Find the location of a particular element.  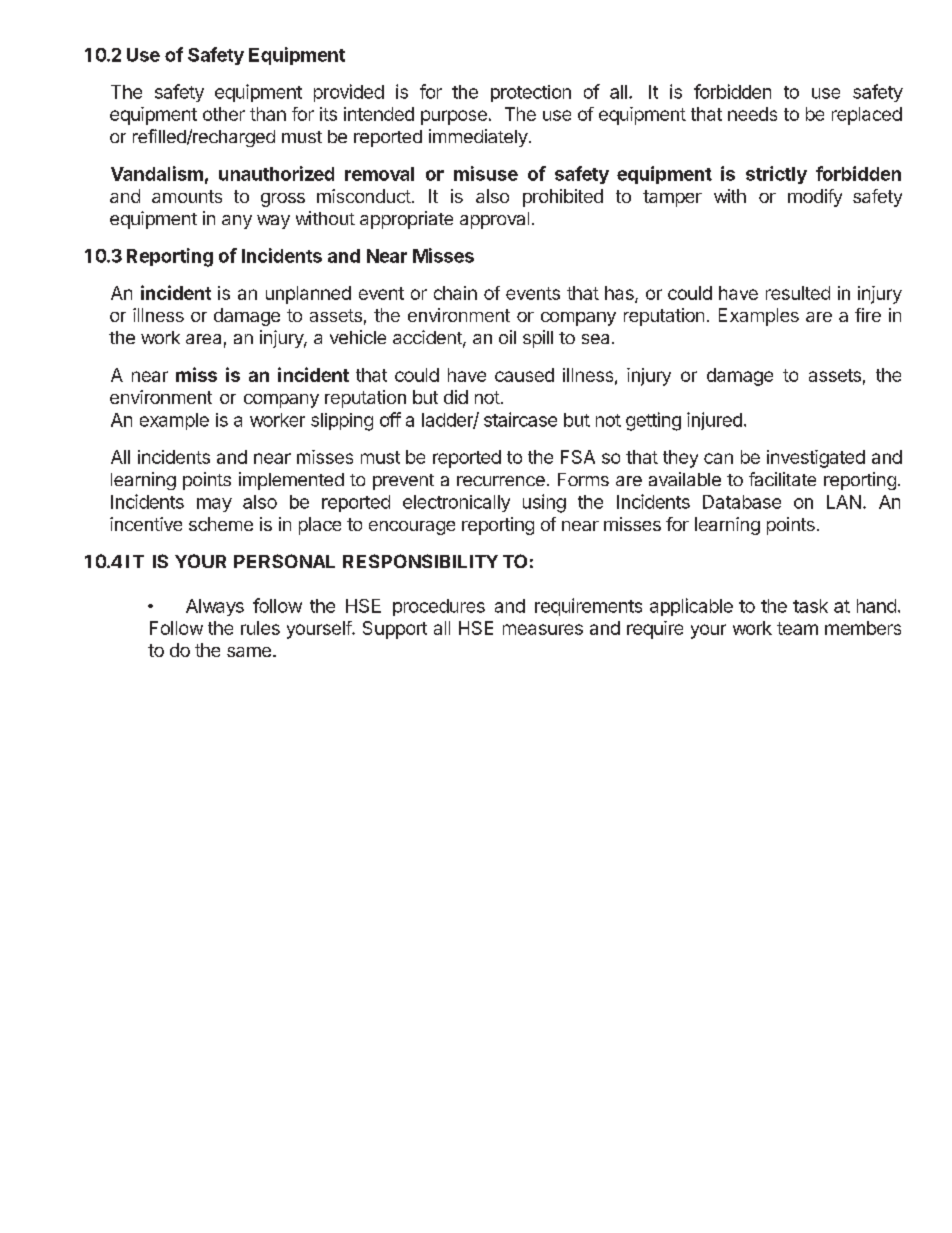

needs is located at coordinates (752, 114).
